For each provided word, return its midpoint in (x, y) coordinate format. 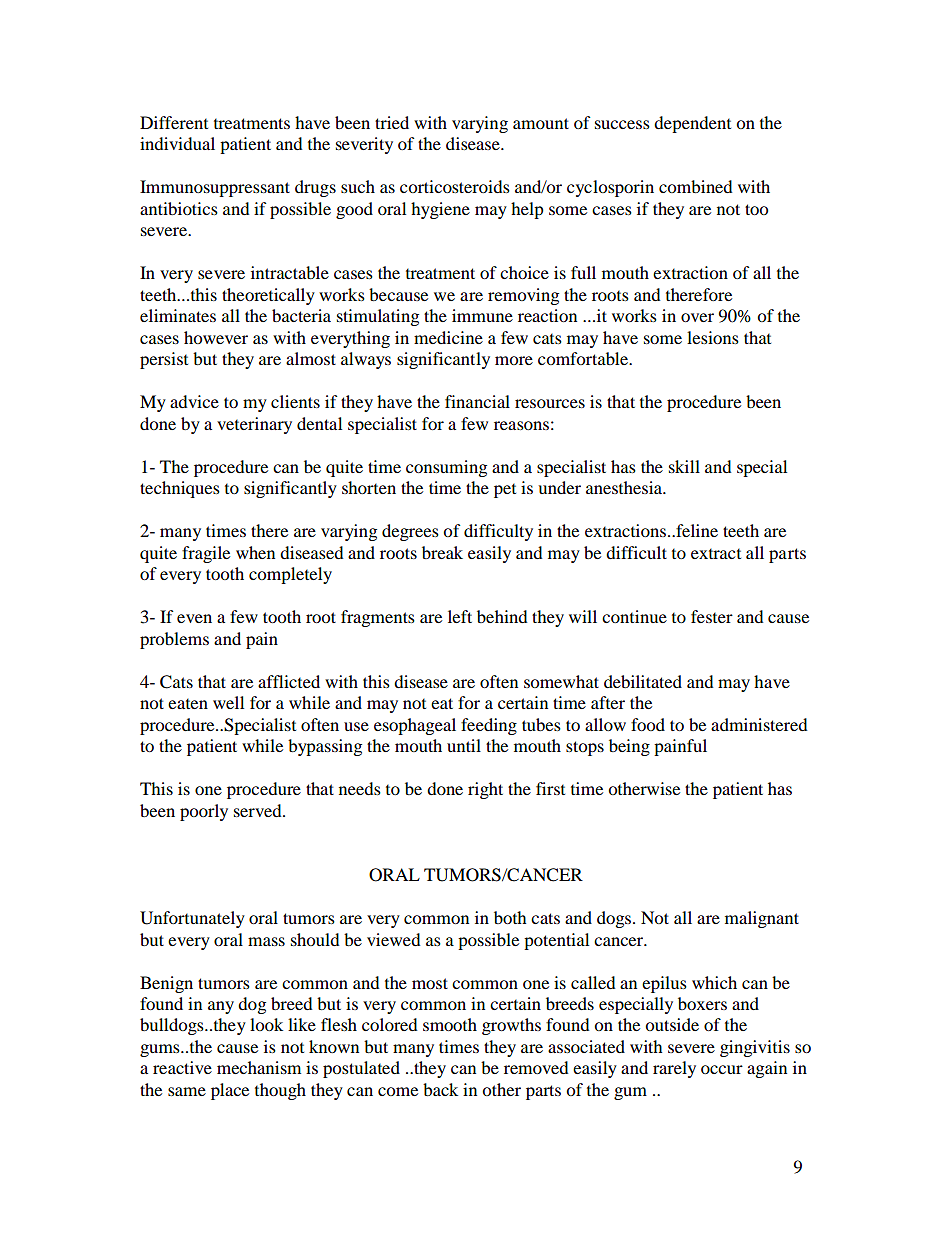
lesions (713, 337)
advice (194, 401)
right (485, 790)
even (194, 618)
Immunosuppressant (215, 188)
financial (477, 401)
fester (712, 616)
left (460, 616)
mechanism (259, 1067)
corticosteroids (455, 186)
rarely (674, 1069)
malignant (762, 919)
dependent (692, 124)
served (259, 810)
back (440, 1089)
